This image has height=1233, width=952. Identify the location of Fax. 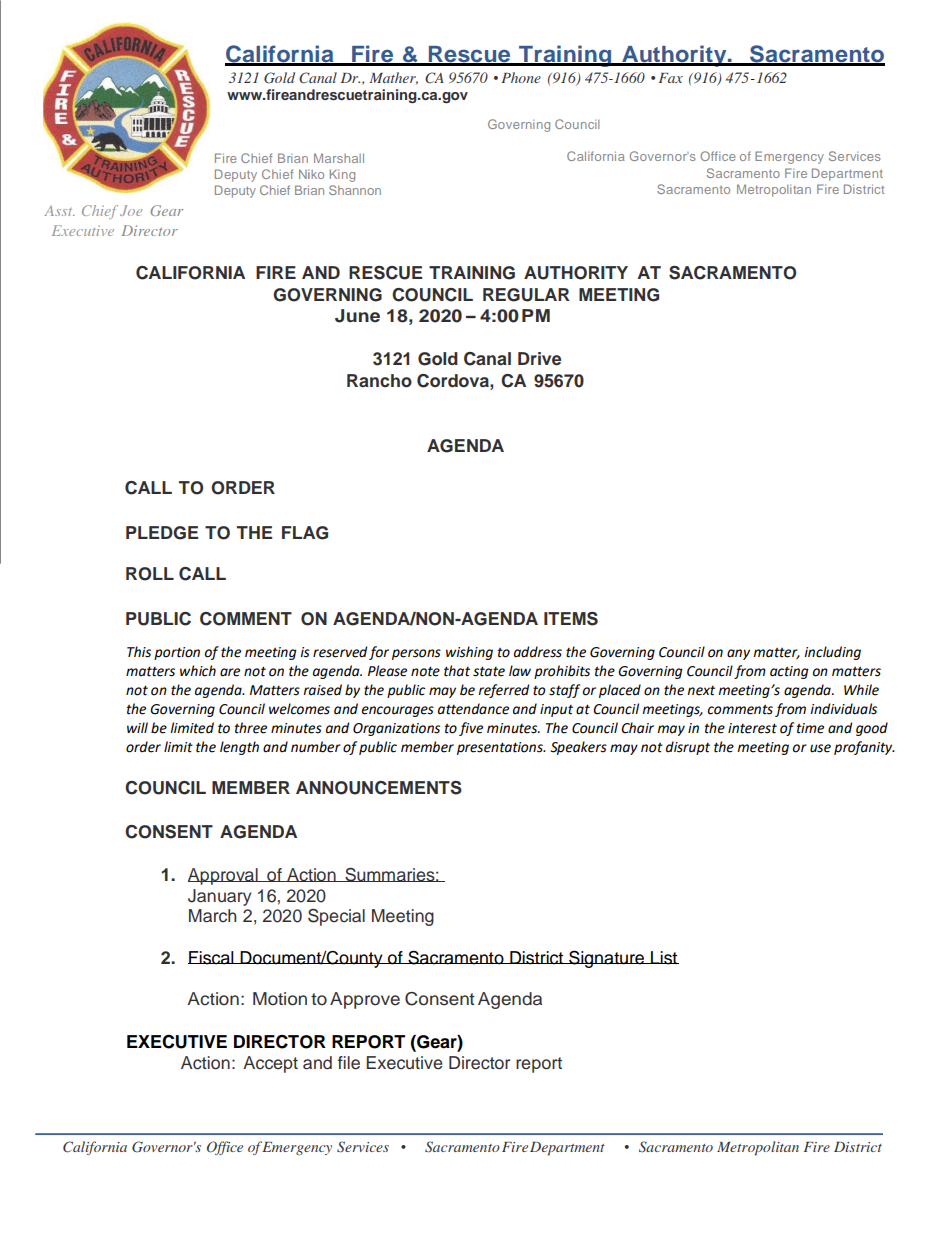
(671, 78).
